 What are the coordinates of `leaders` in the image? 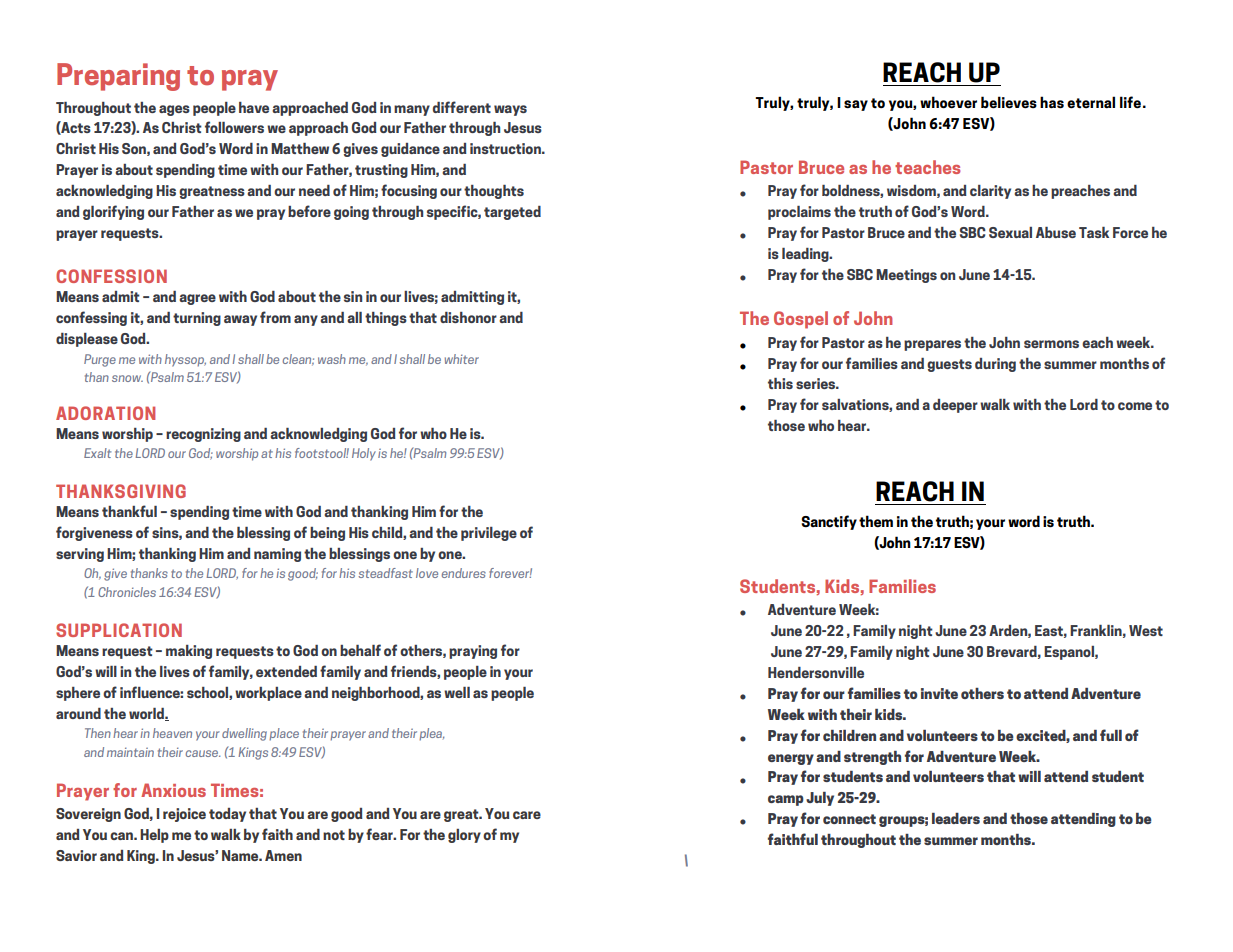 It's located at (956, 818).
